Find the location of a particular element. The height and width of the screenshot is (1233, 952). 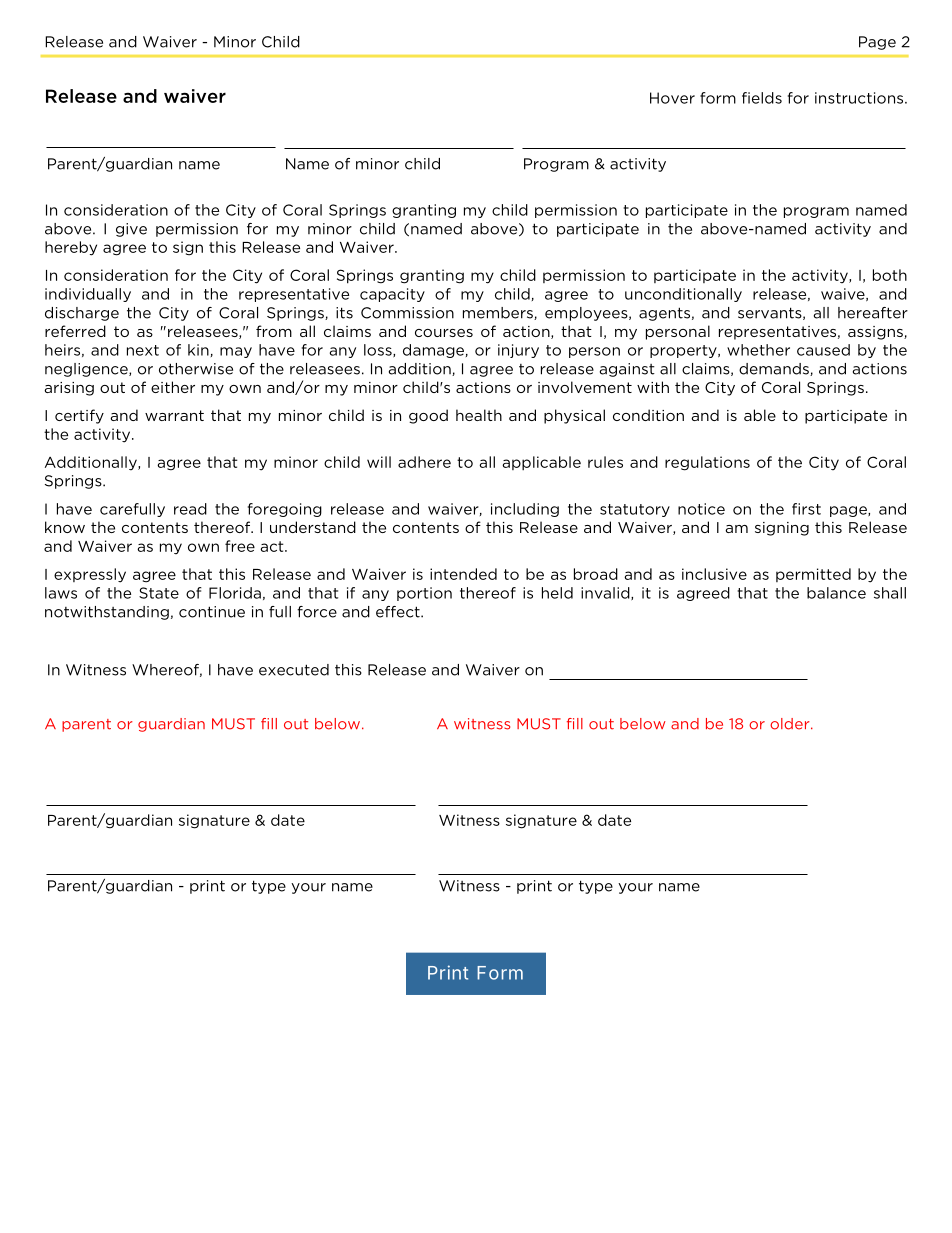

demands is located at coordinates (775, 369).
